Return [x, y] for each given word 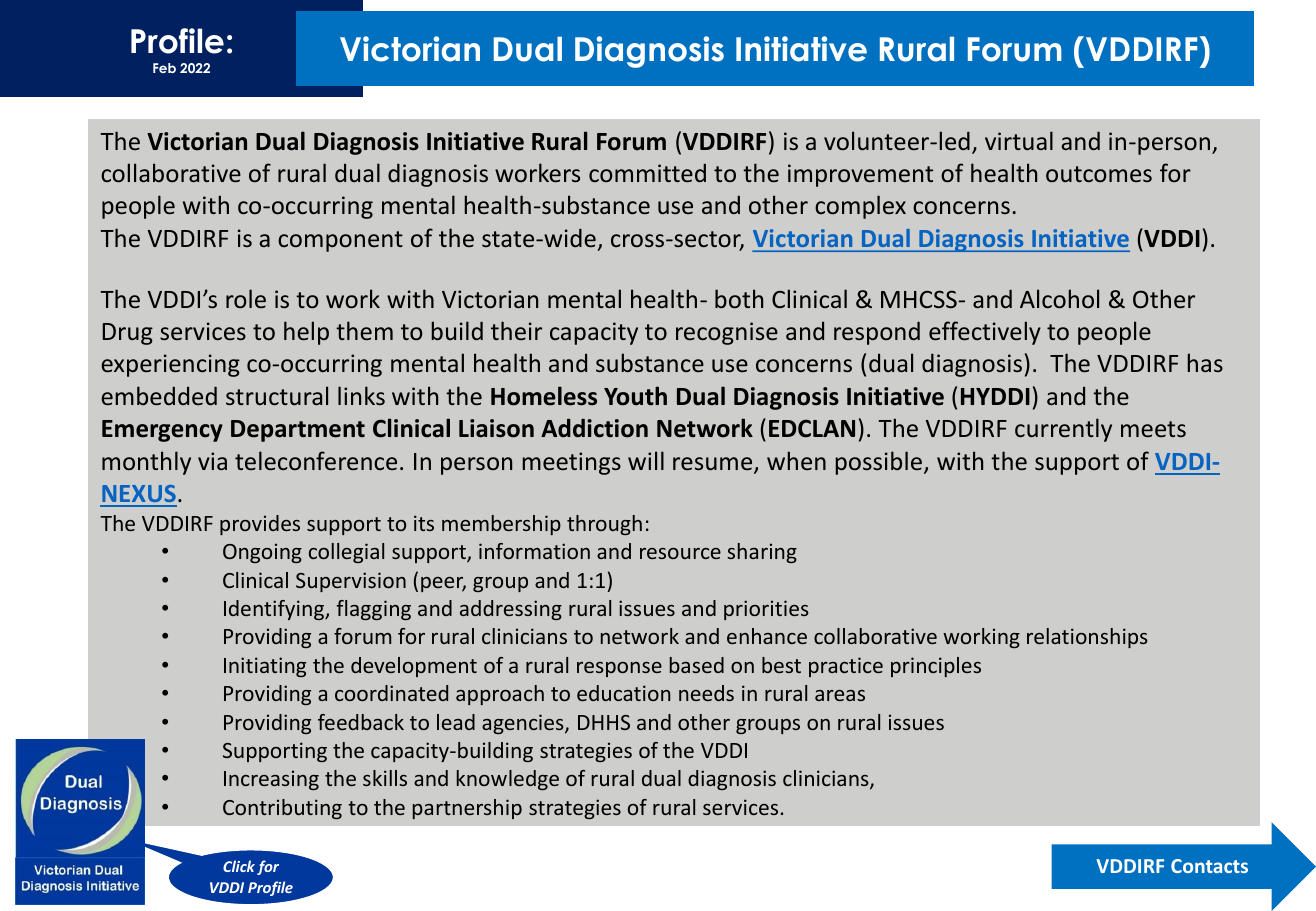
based [697, 665]
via [212, 461]
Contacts [1209, 866]
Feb [164, 68]
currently [1063, 430]
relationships [1087, 638]
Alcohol [1059, 298]
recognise [727, 333]
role [246, 298]
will [646, 460]
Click [239, 866]
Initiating [265, 667]
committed [647, 172]
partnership [467, 809]
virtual [1019, 140]
